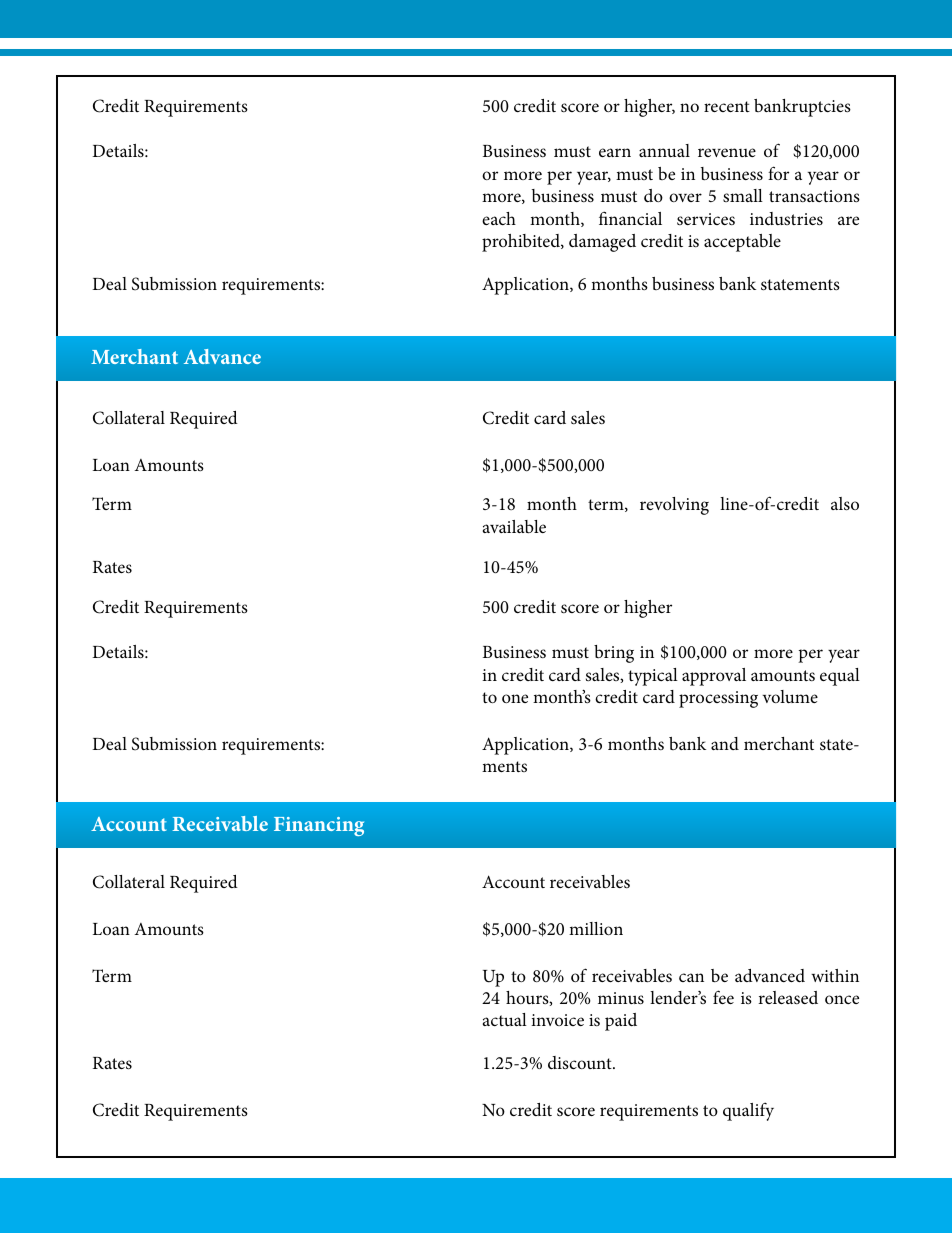 The image size is (952, 1233). I want to click on equal, so click(840, 677).
